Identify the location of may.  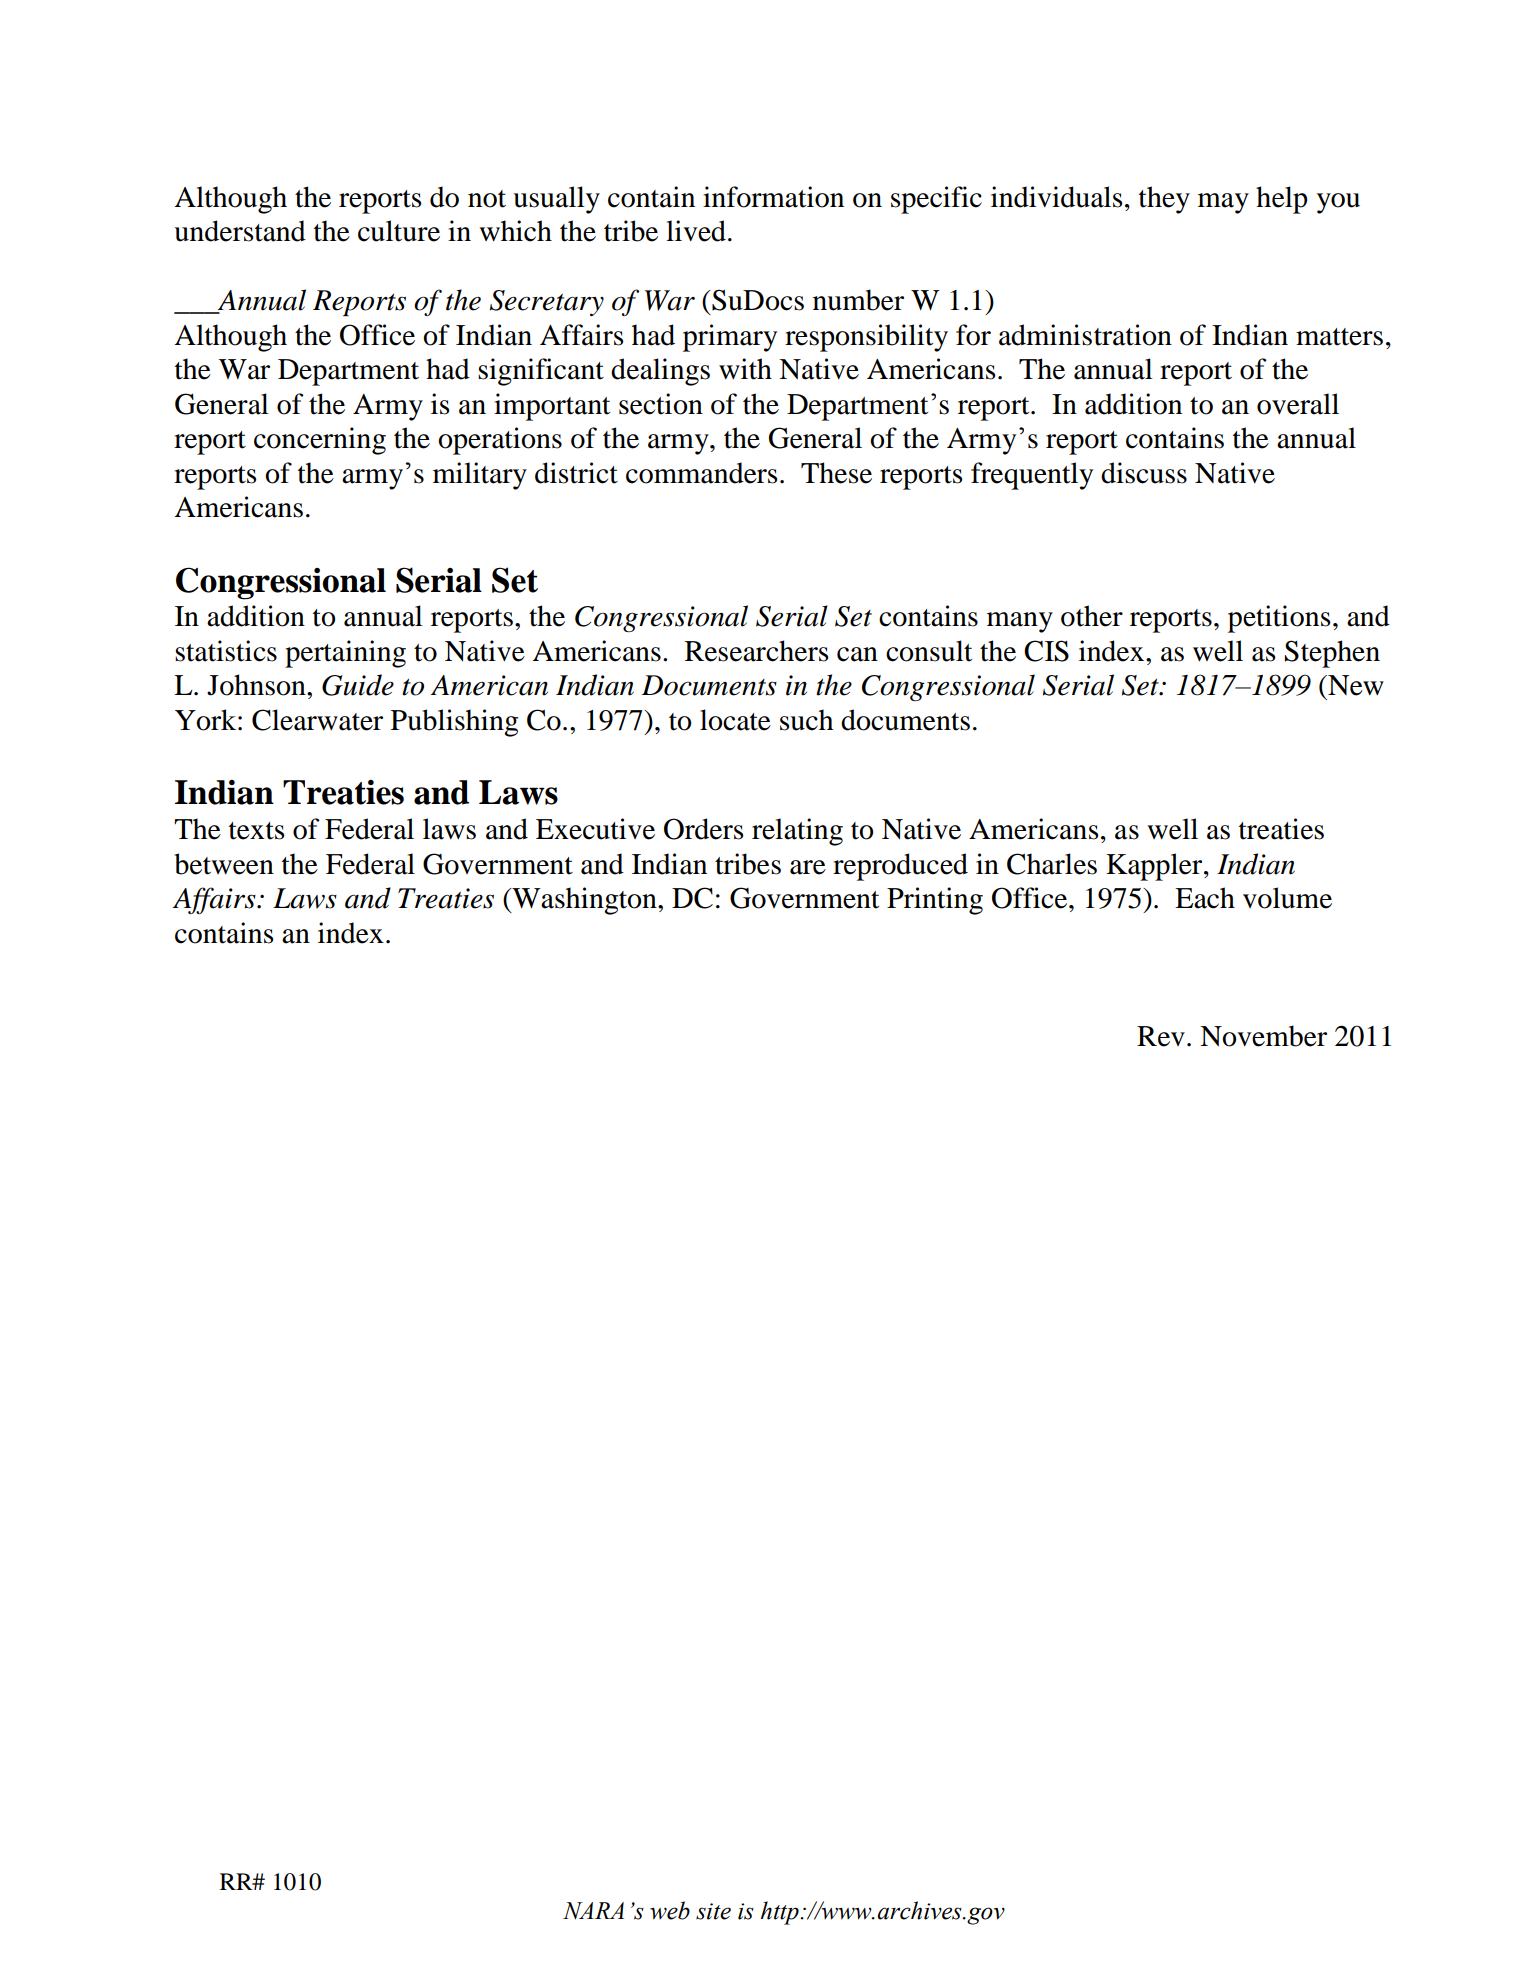
(1223, 203).
